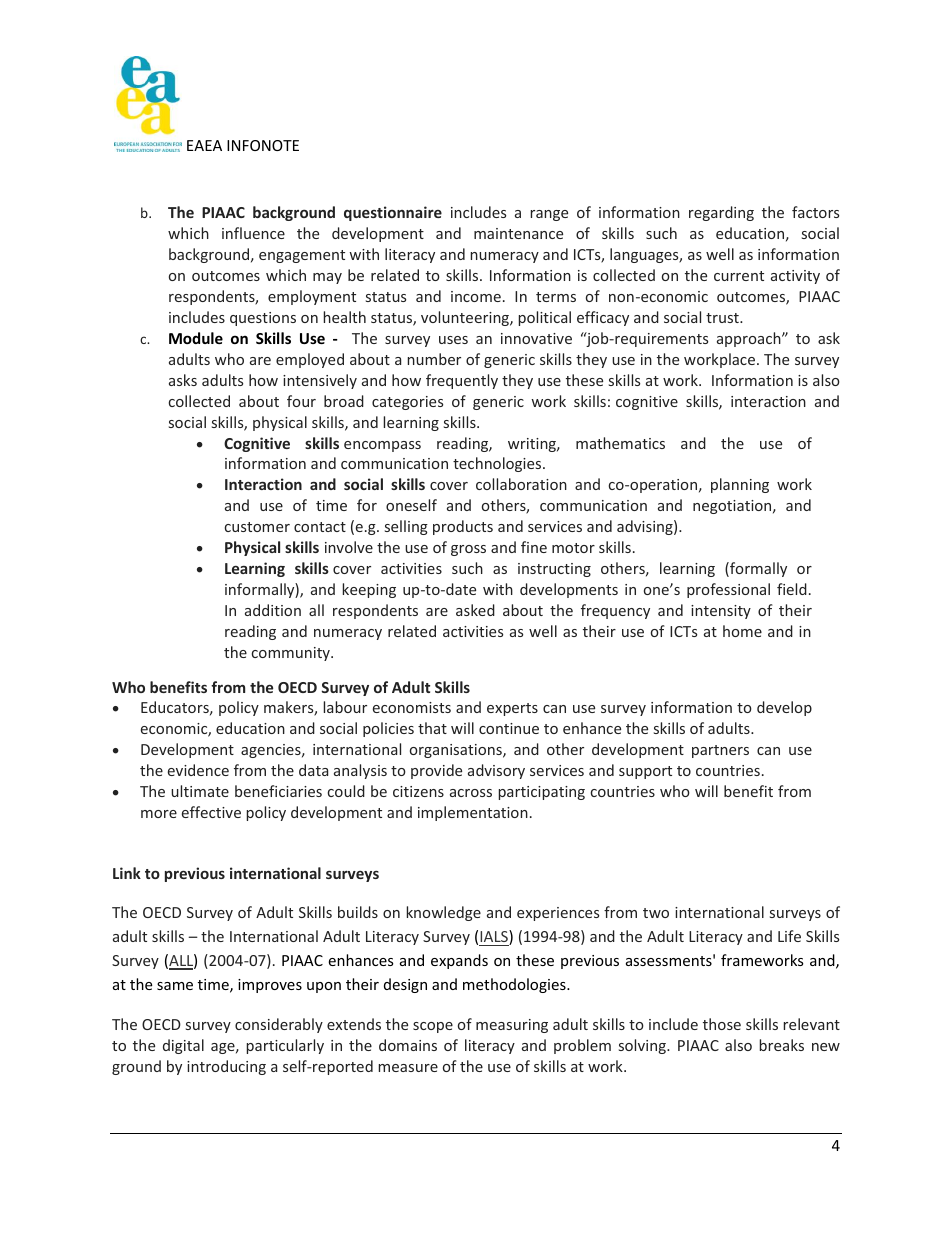 The height and width of the document is (1233, 952). I want to click on regarding, so click(721, 213).
